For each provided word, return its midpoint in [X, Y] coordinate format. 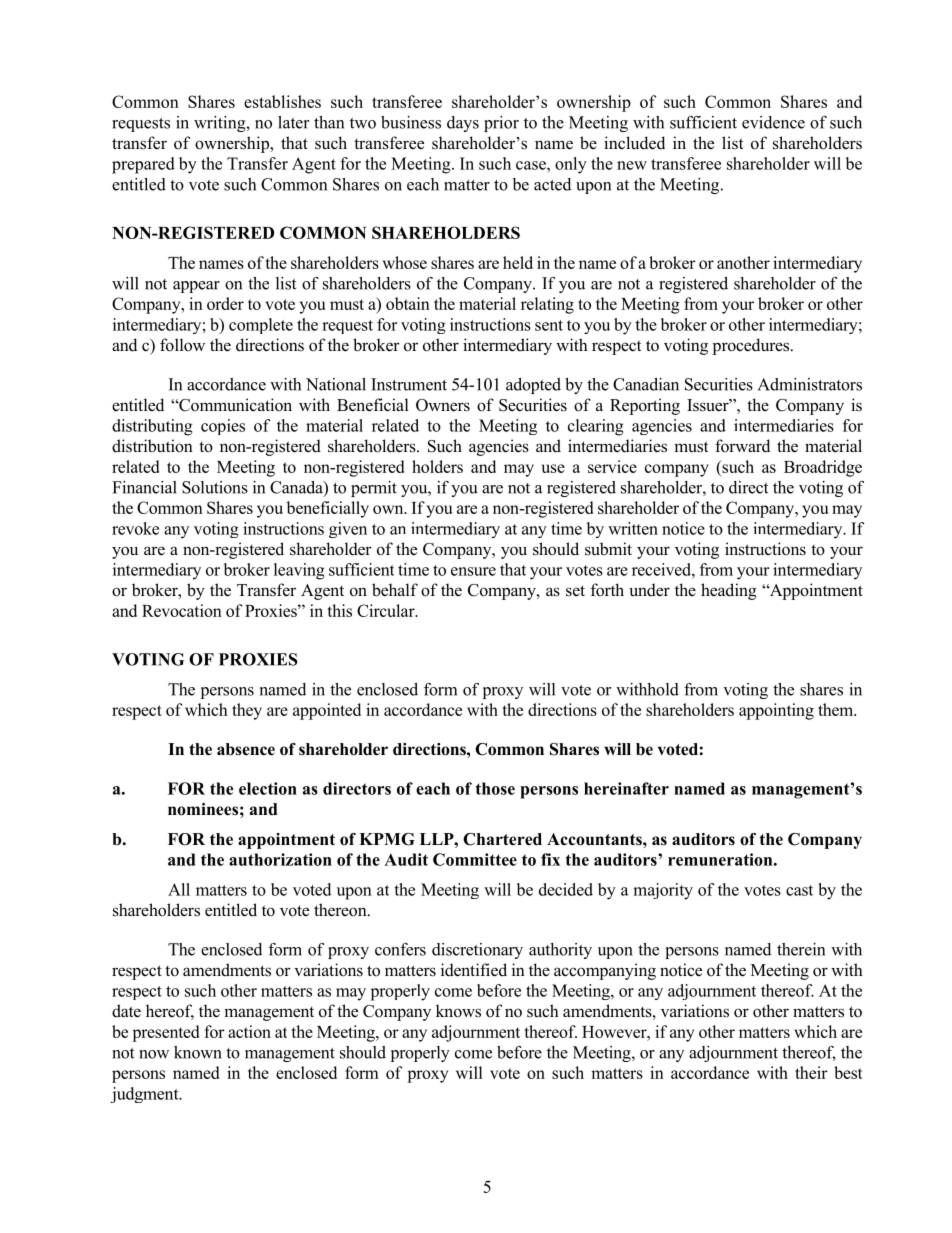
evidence [773, 122]
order [225, 303]
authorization [280, 859]
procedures [752, 346]
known [198, 1052]
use [553, 468]
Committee [475, 859]
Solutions [215, 487]
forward [742, 446]
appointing [776, 711]
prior [501, 124]
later [293, 122]
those [495, 788]
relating [547, 305]
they [247, 711]
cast [799, 890]
